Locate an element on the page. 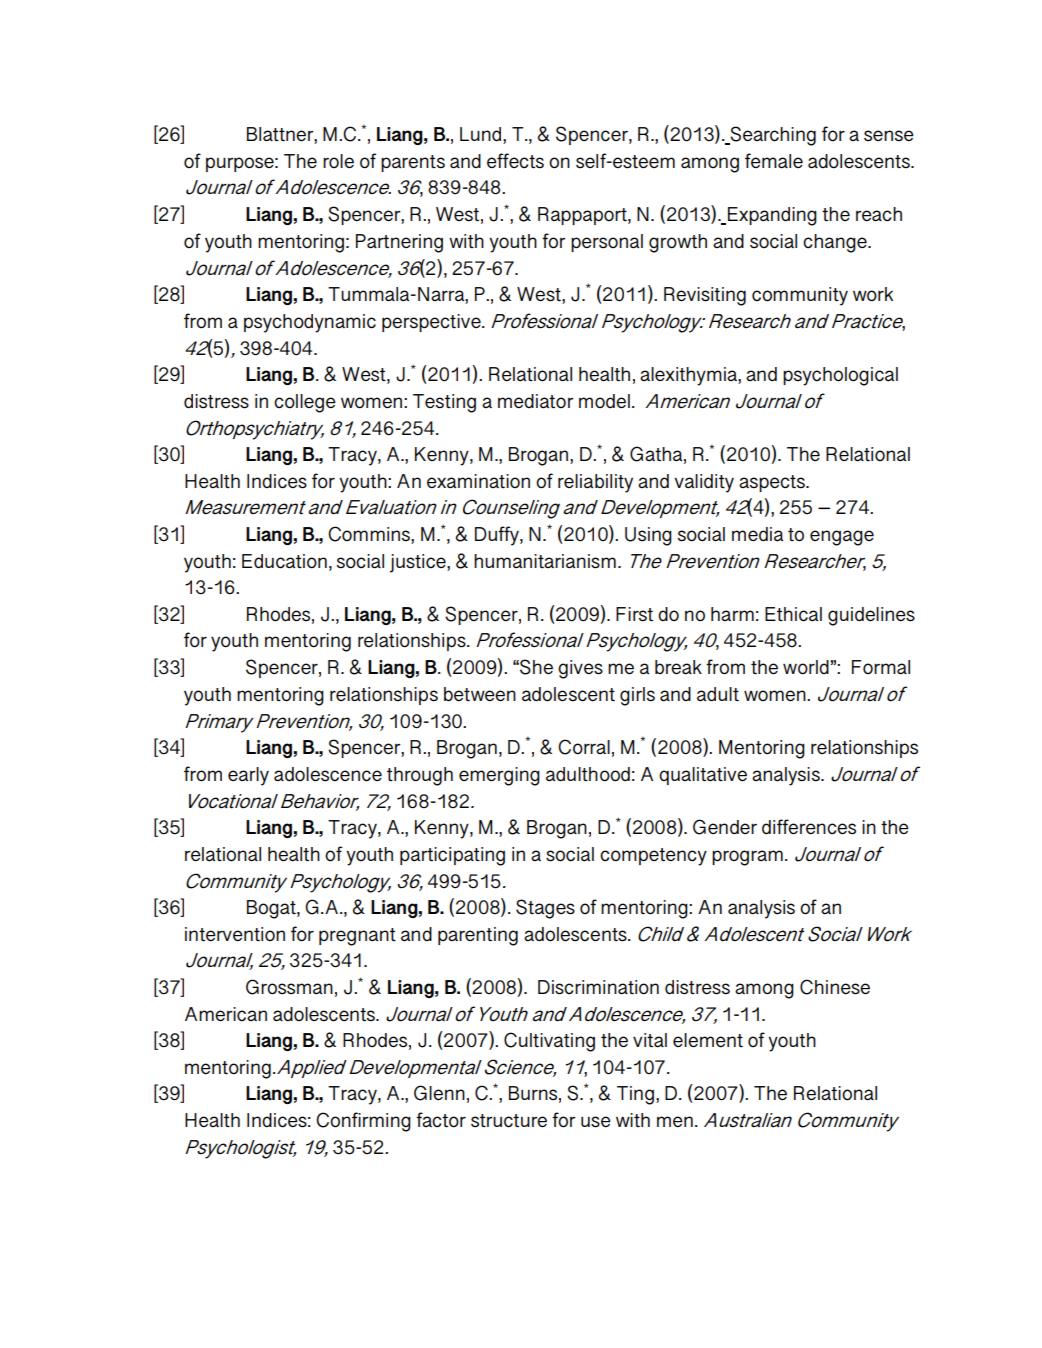 This page has width=1042, height=1348. Stages is located at coordinates (545, 909).
